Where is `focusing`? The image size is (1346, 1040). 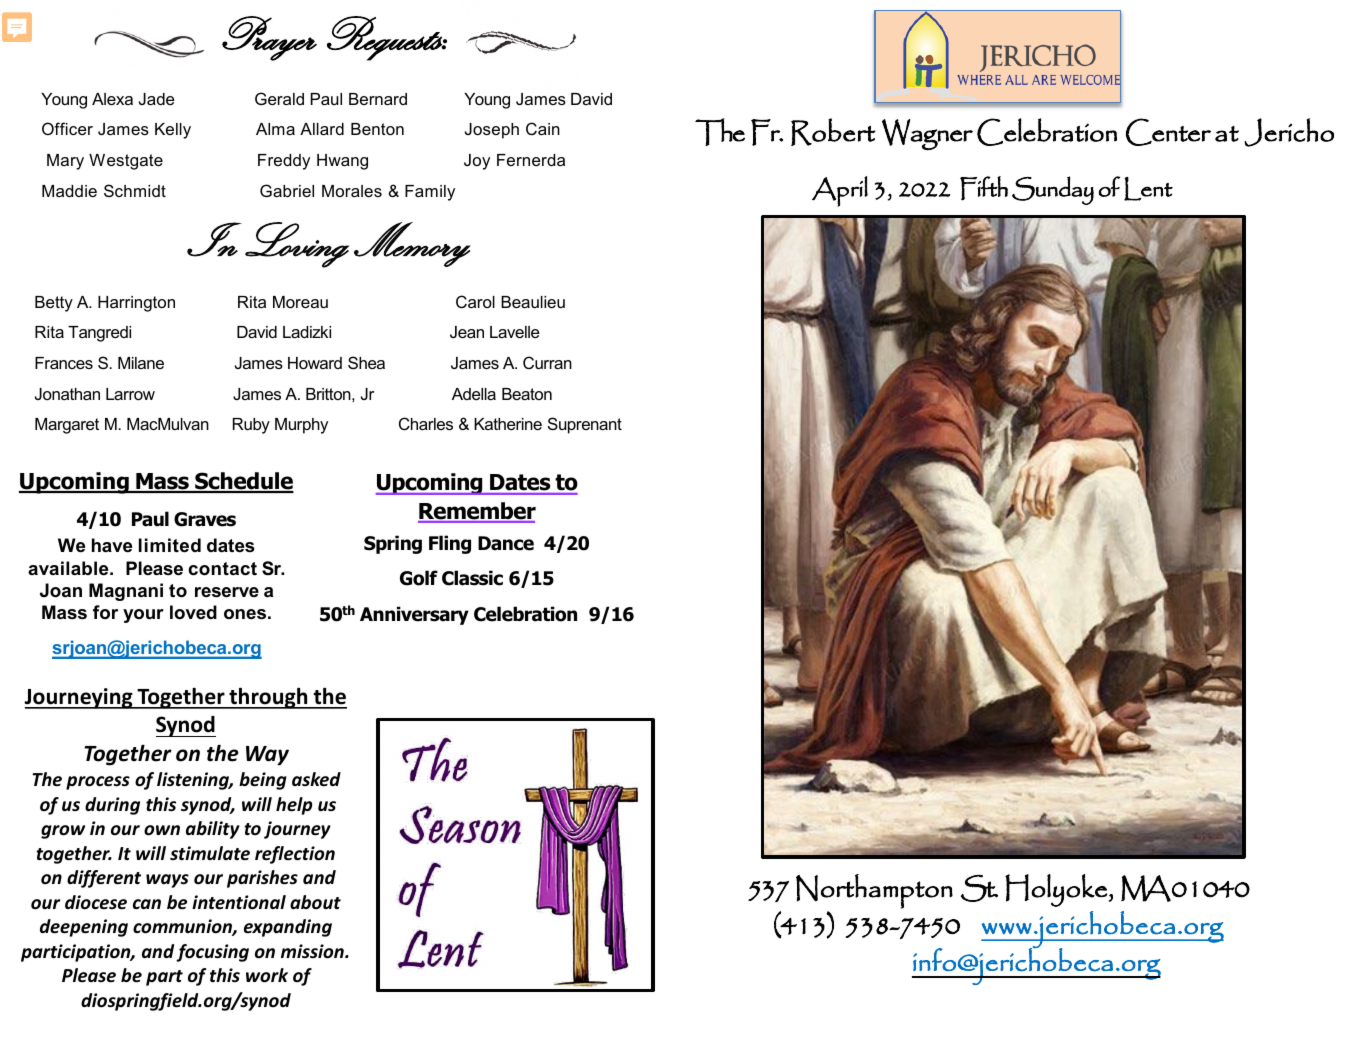 focusing is located at coordinates (212, 953).
